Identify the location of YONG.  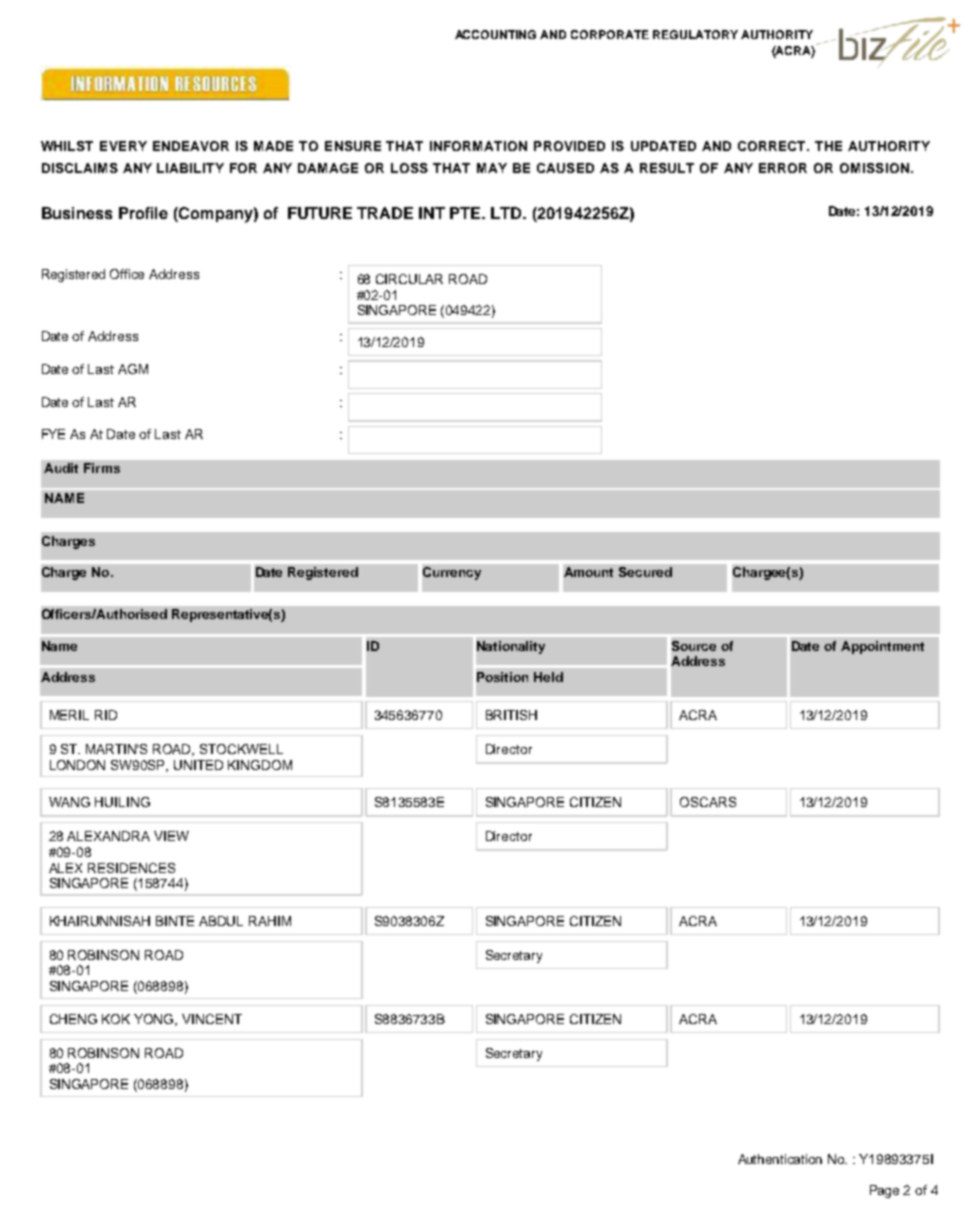
(155, 1020).
